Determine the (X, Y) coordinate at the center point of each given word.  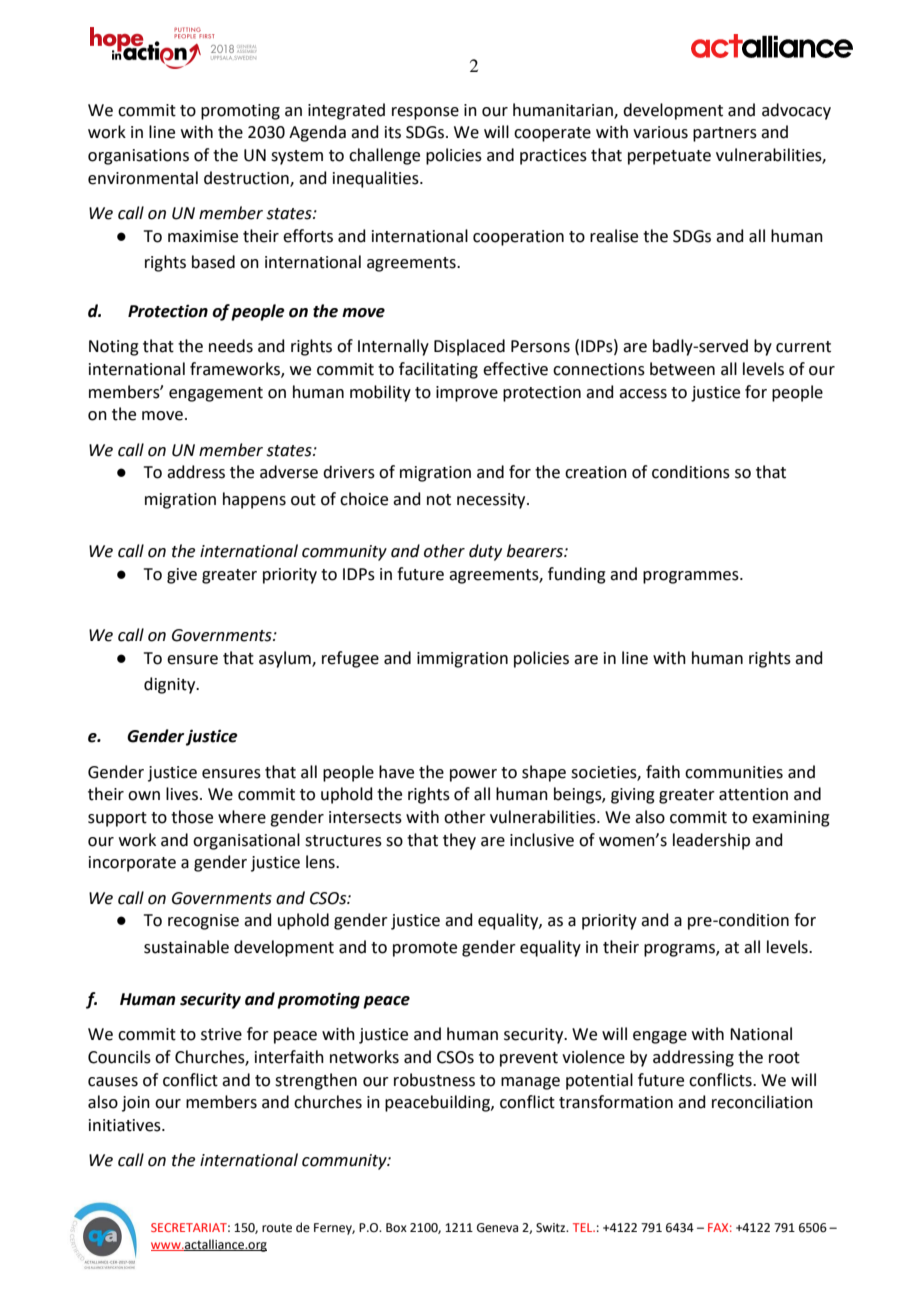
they (459, 841)
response (425, 113)
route (277, 1228)
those (192, 817)
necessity (492, 501)
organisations (138, 157)
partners (725, 134)
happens (254, 500)
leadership (711, 841)
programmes (692, 577)
